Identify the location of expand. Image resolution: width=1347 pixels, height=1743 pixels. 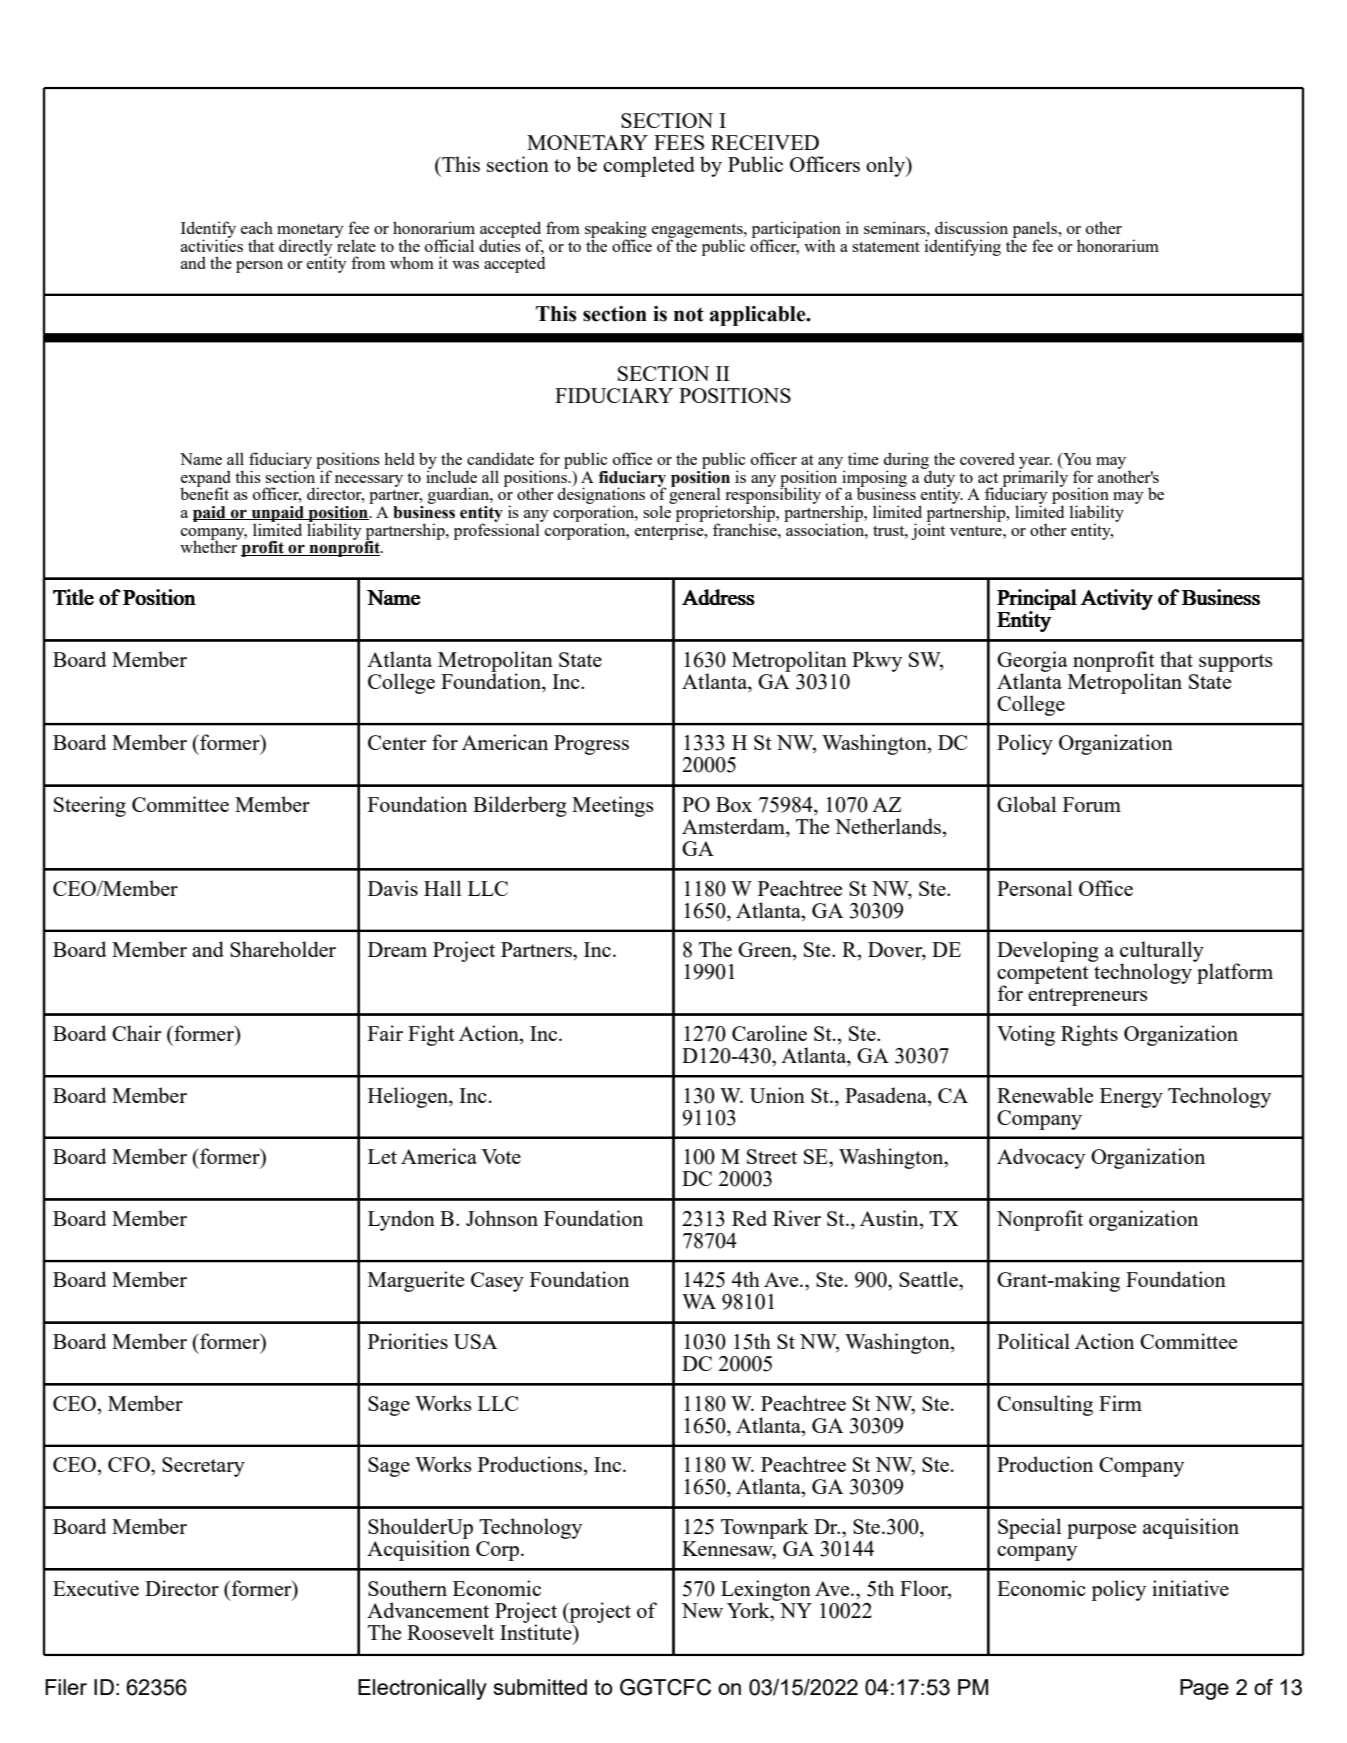
(205, 479).
